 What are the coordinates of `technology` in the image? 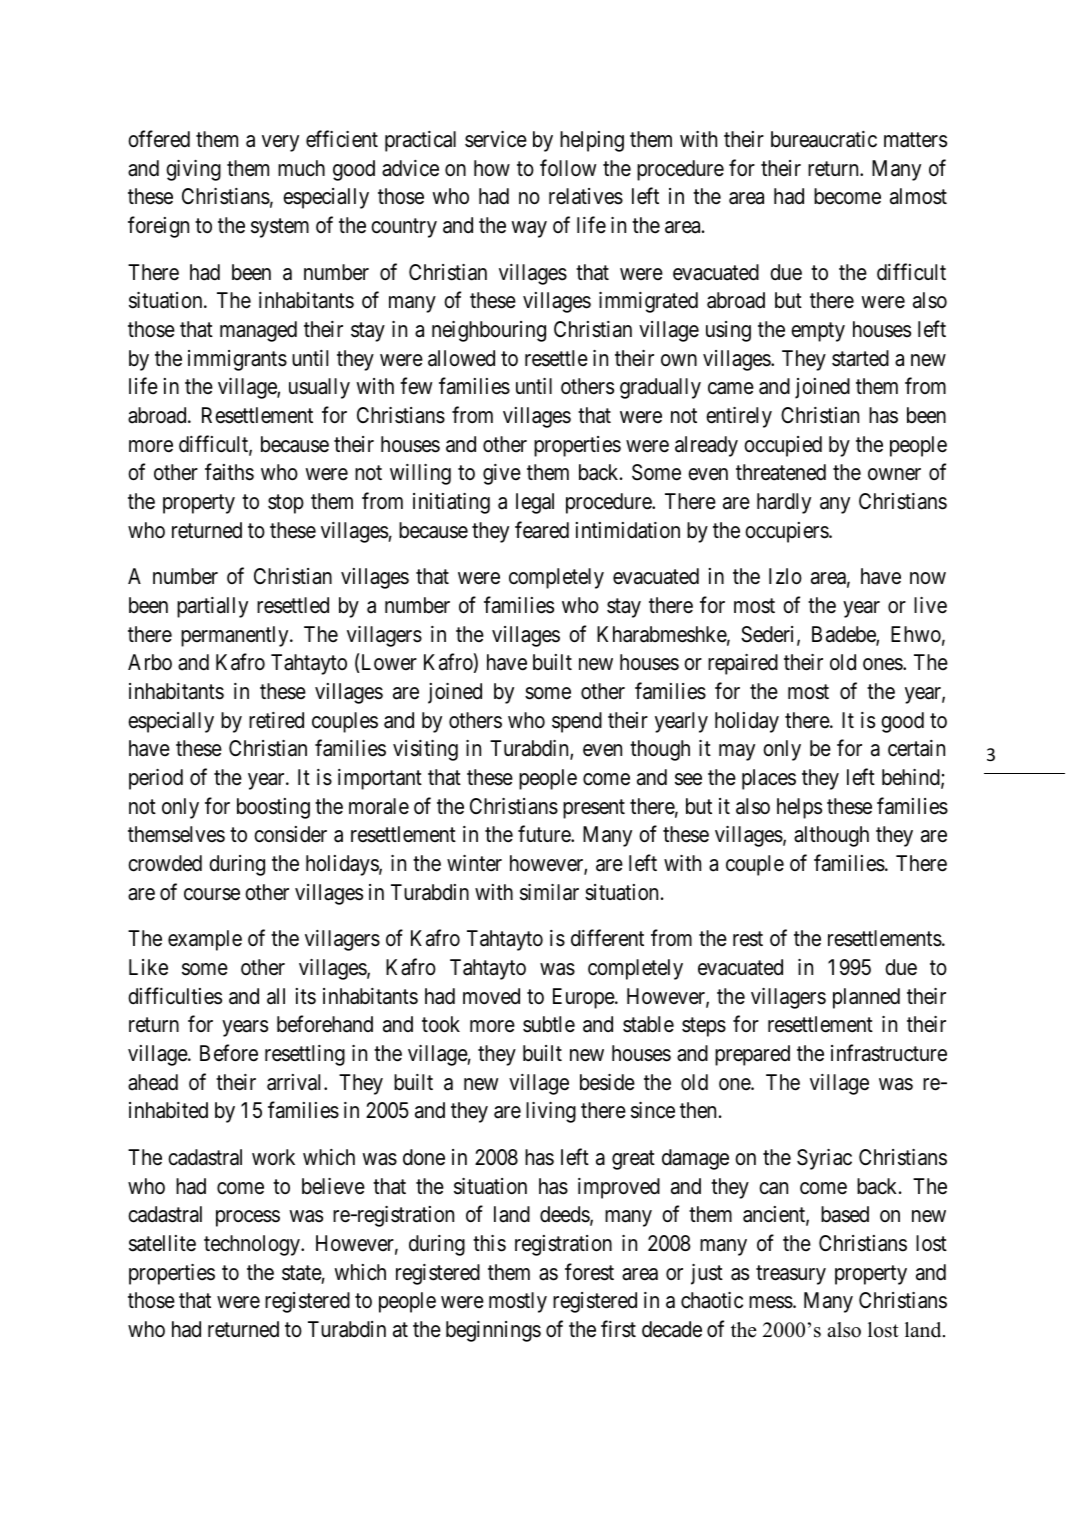 It's located at (253, 1245).
